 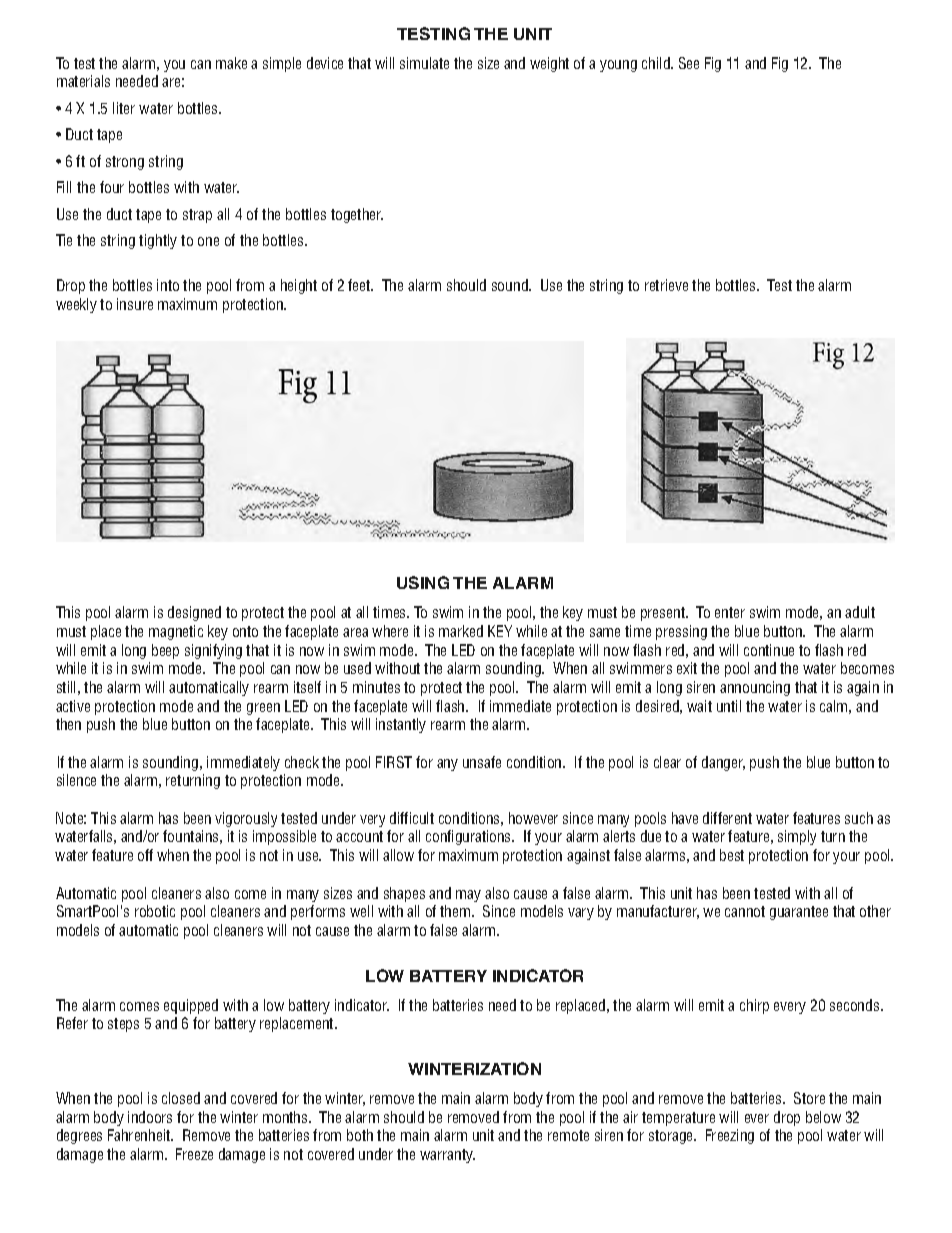 I want to click on silence, so click(x=76, y=780).
